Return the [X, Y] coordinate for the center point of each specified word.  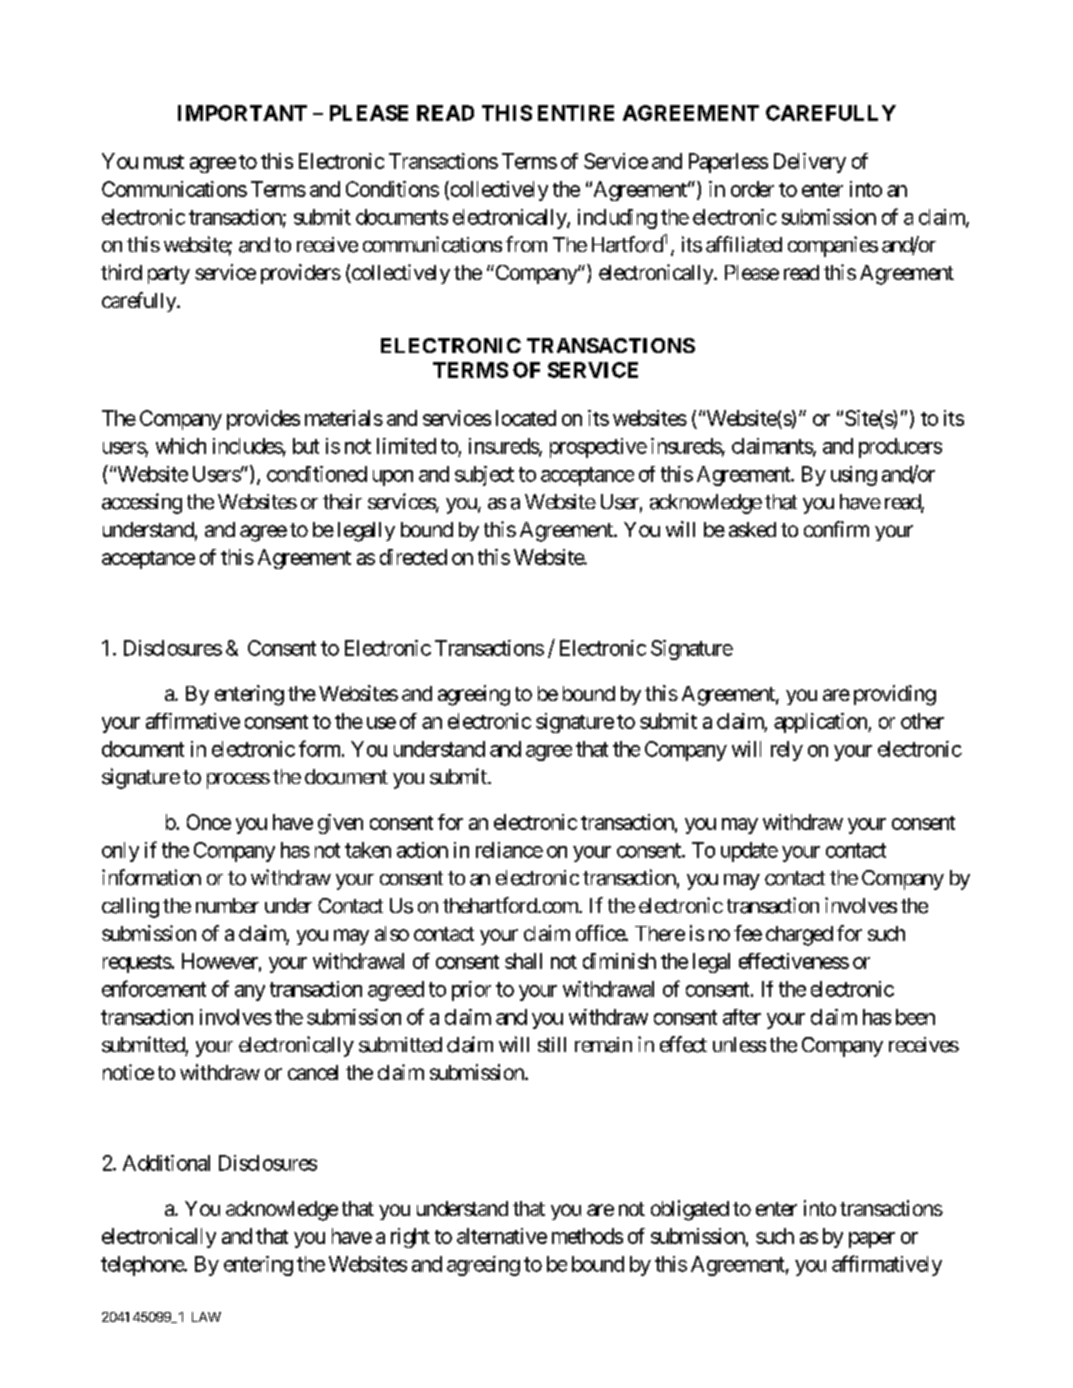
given [340, 824]
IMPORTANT [242, 113]
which [181, 446]
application [821, 723]
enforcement [154, 988]
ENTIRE [576, 113]
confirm [836, 529]
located [526, 418]
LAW [206, 1317]
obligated [690, 1210]
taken [368, 850]
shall [523, 961]
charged [799, 936]
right [410, 1238]
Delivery [810, 163]
